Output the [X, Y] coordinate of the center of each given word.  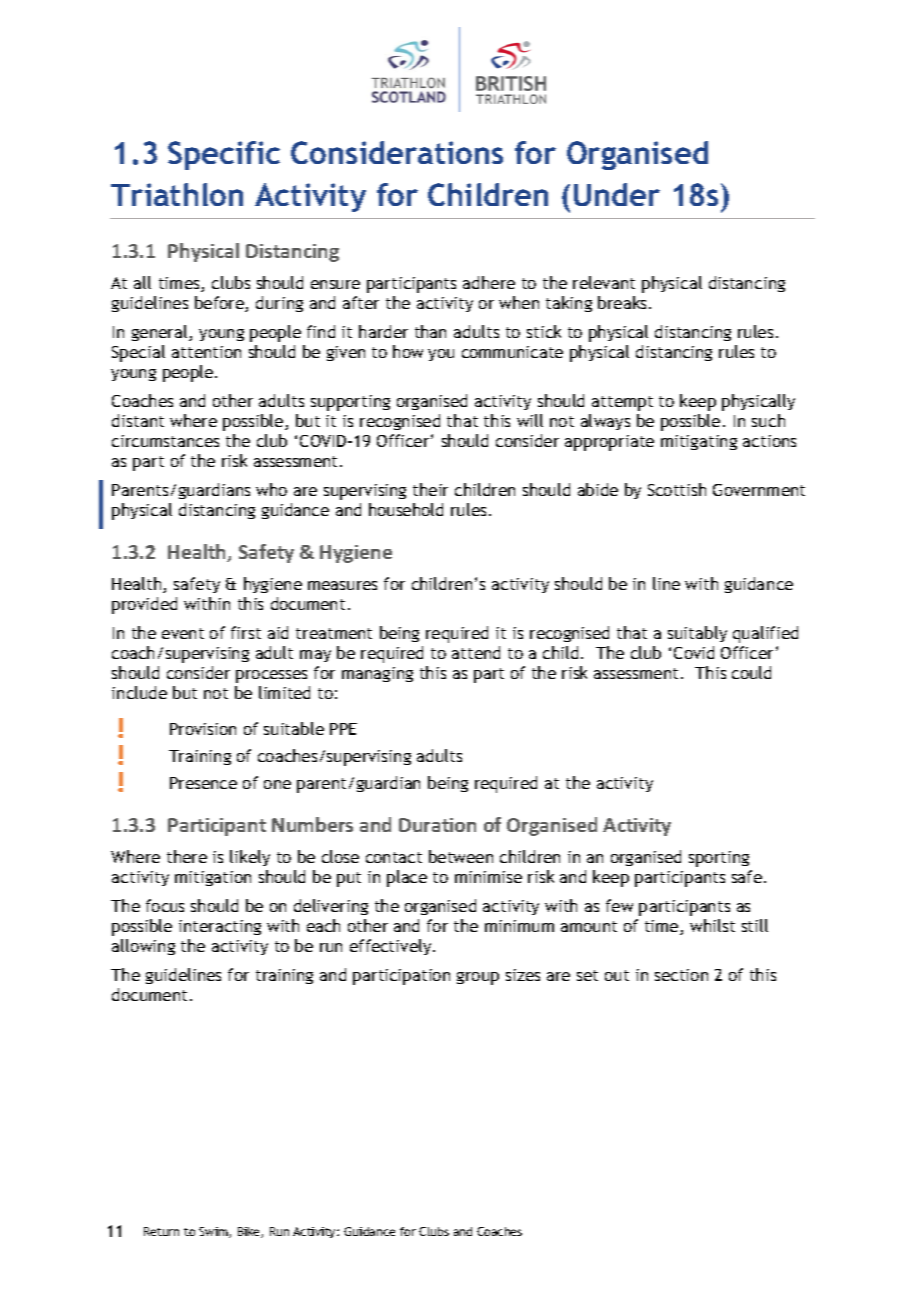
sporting [719, 859]
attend [476, 652]
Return [161, 1231]
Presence [203, 783]
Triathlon [177, 194]
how [408, 351]
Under [617, 194]
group [478, 978]
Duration [437, 825]
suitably [697, 634]
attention [206, 352]
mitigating [699, 442]
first [246, 632]
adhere [489, 282]
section [681, 975]
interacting [220, 927]
